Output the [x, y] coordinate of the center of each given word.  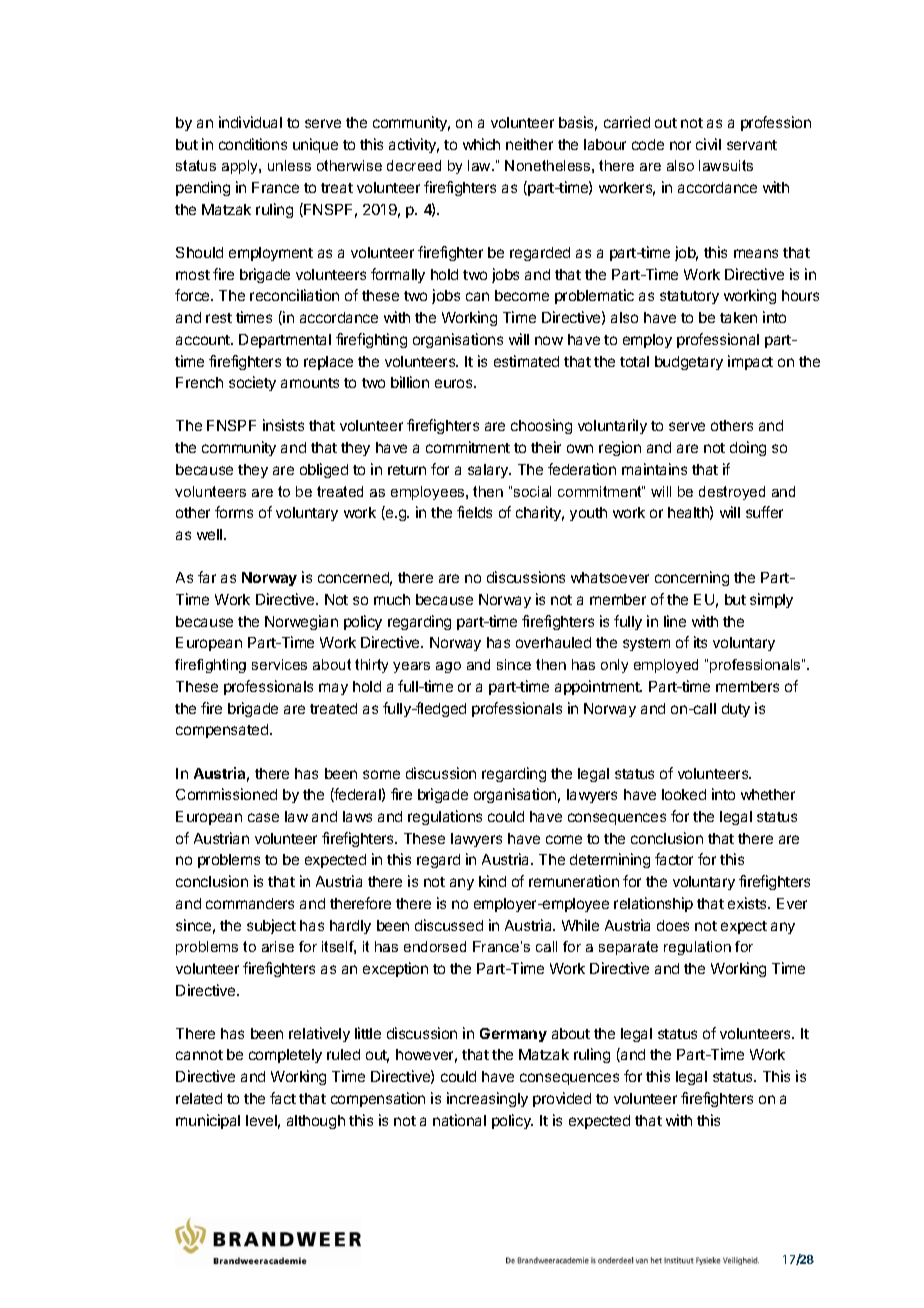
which [481, 144]
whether [768, 794]
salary [489, 471]
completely [285, 1056]
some [381, 774]
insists [283, 425]
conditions [253, 144]
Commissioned [226, 794]
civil [708, 144]
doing [748, 448]
